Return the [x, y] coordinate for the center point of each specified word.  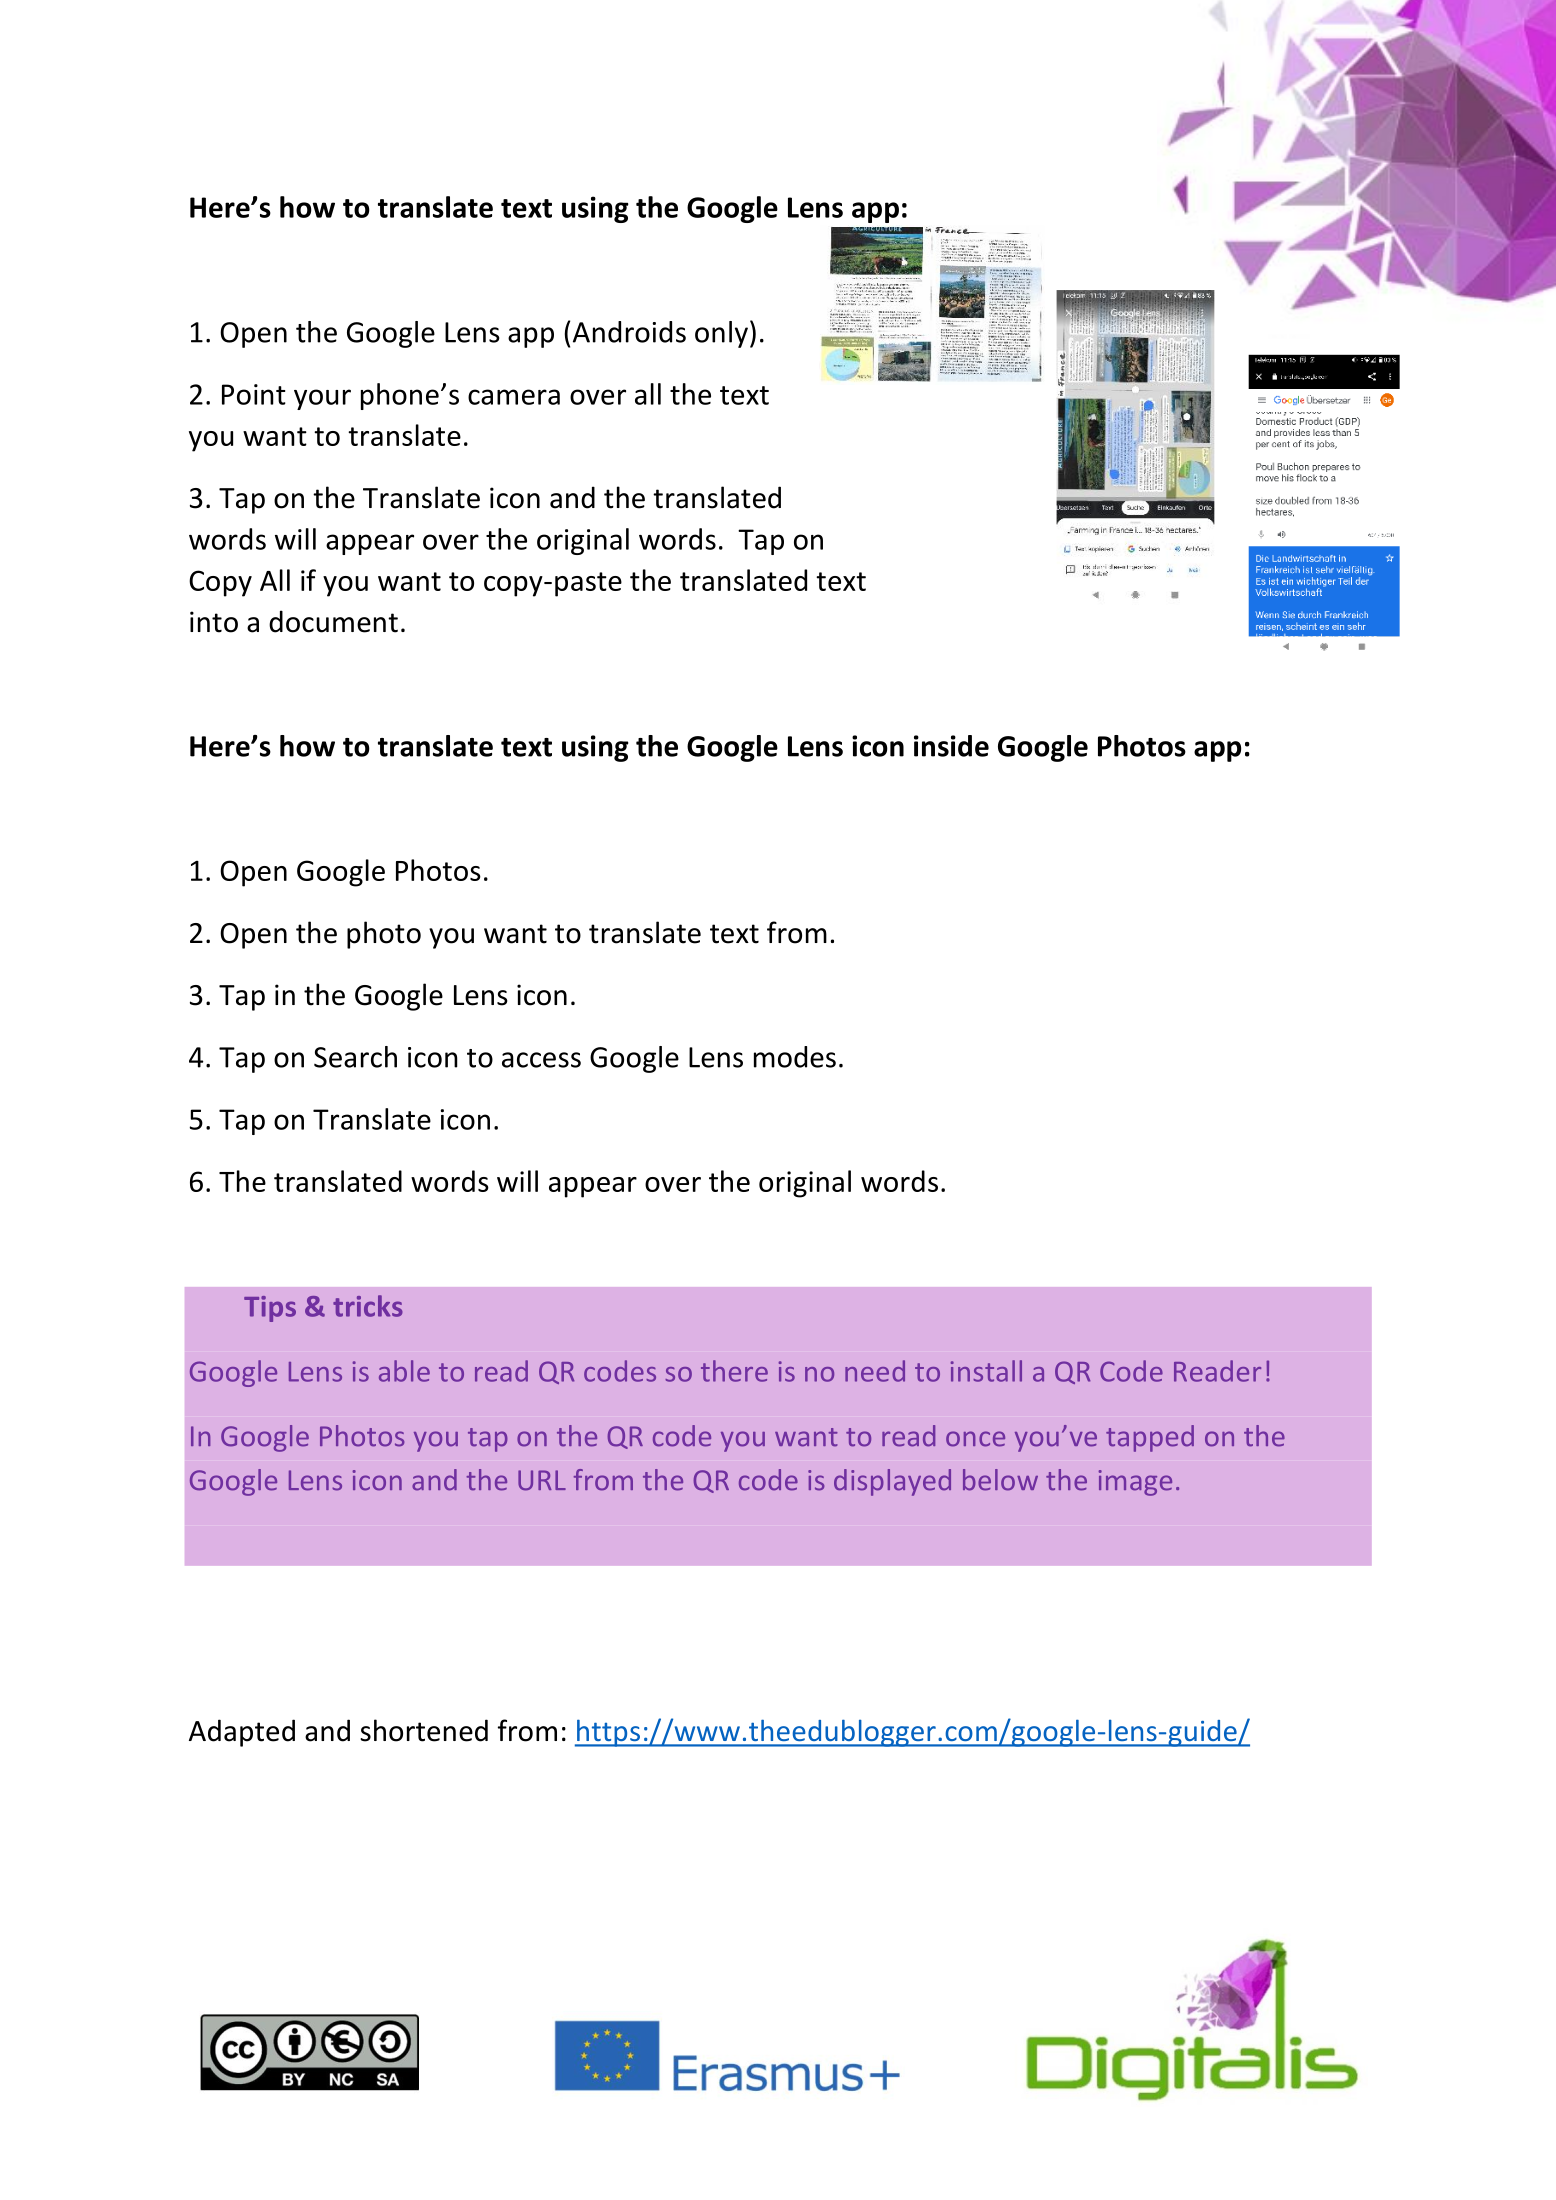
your [322, 399]
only [721, 334]
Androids [629, 332]
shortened [424, 1730]
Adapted [242, 1733]
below [1000, 1480]
